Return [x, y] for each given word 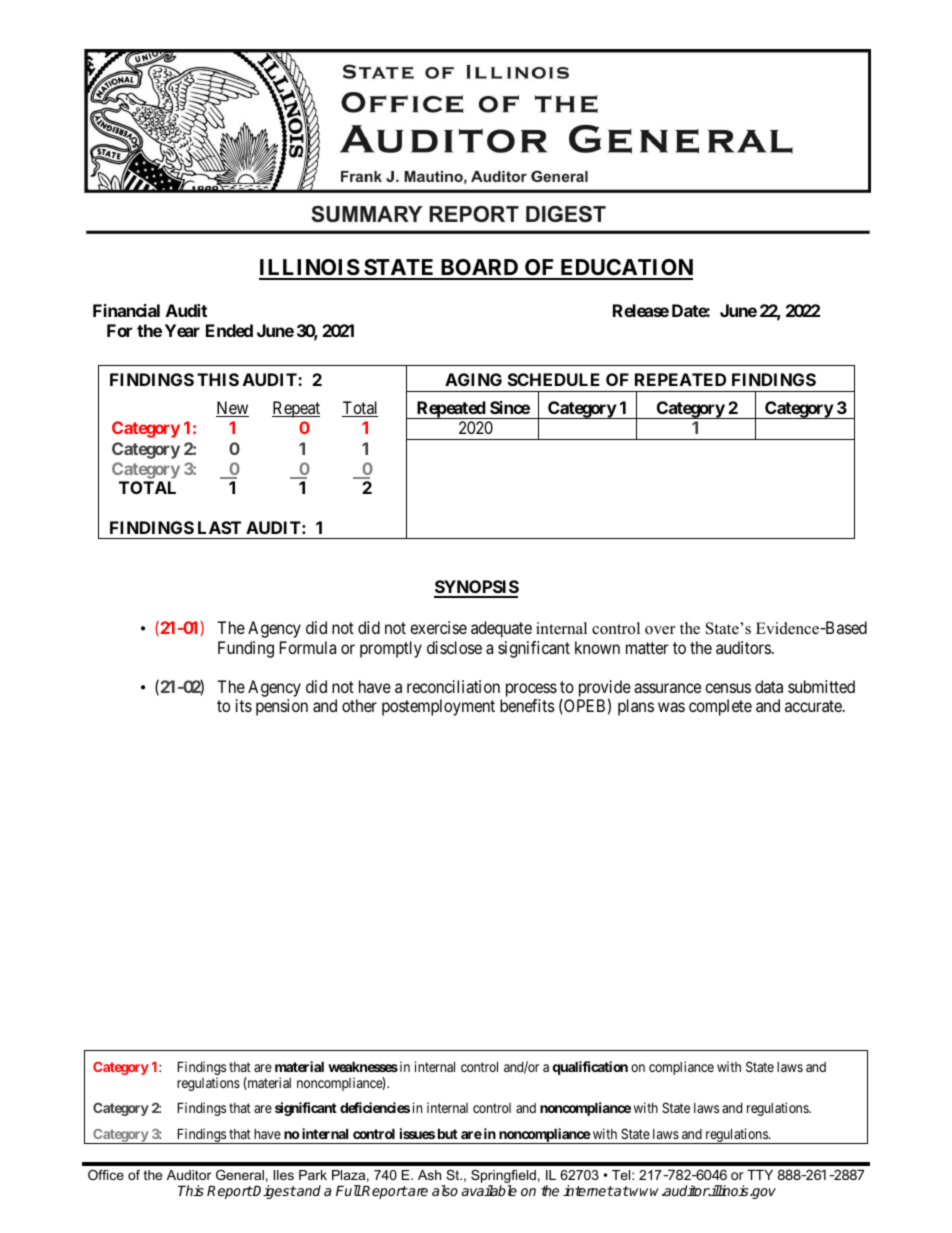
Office [106, 1175]
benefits [527, 705]
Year [182, 330]
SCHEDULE [554, 379]
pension [282, 707]
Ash [429, 1175]
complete [720, 707]
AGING [473, 379]
